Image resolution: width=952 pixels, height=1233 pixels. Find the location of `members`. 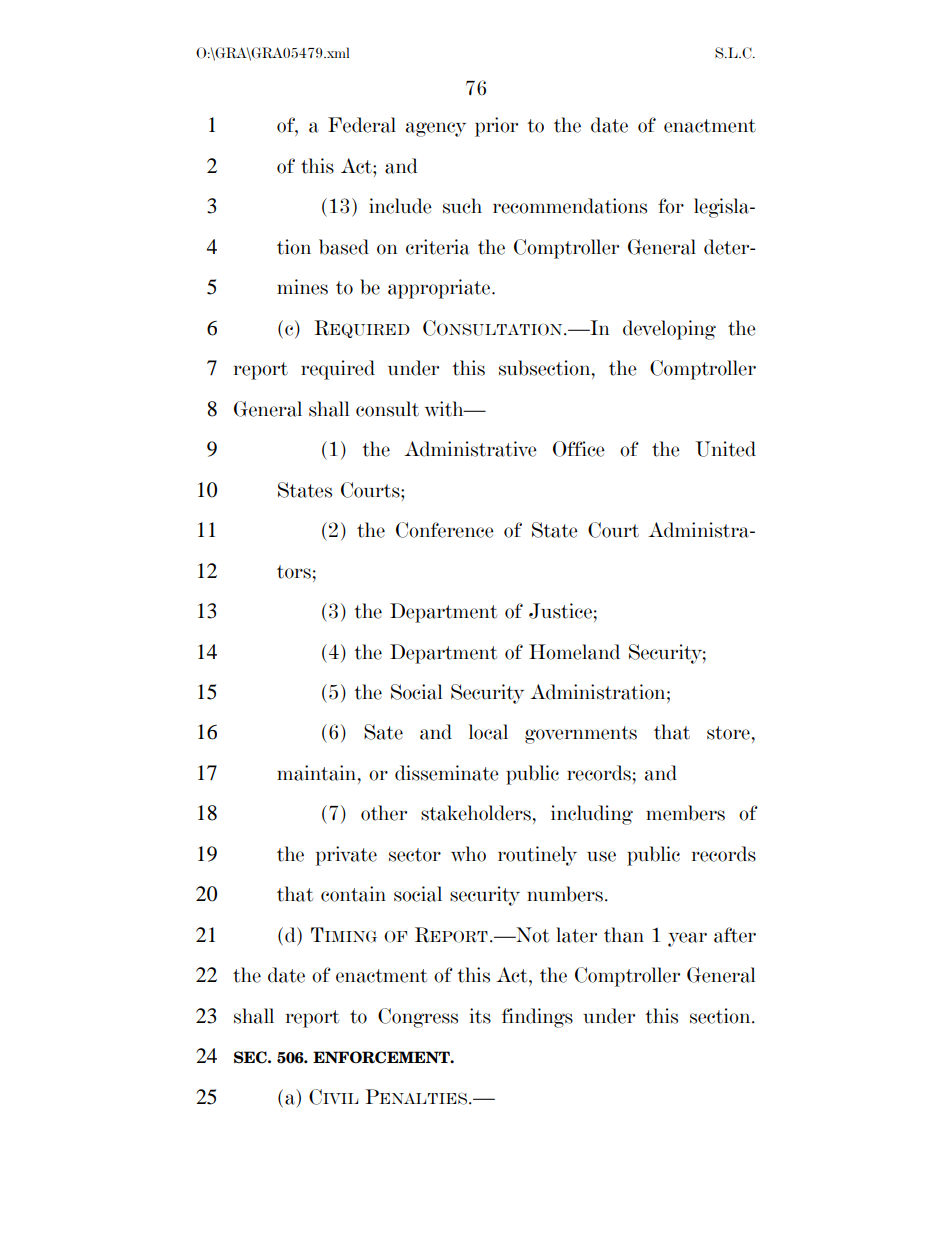

members is located at coordinates (685, 813).
